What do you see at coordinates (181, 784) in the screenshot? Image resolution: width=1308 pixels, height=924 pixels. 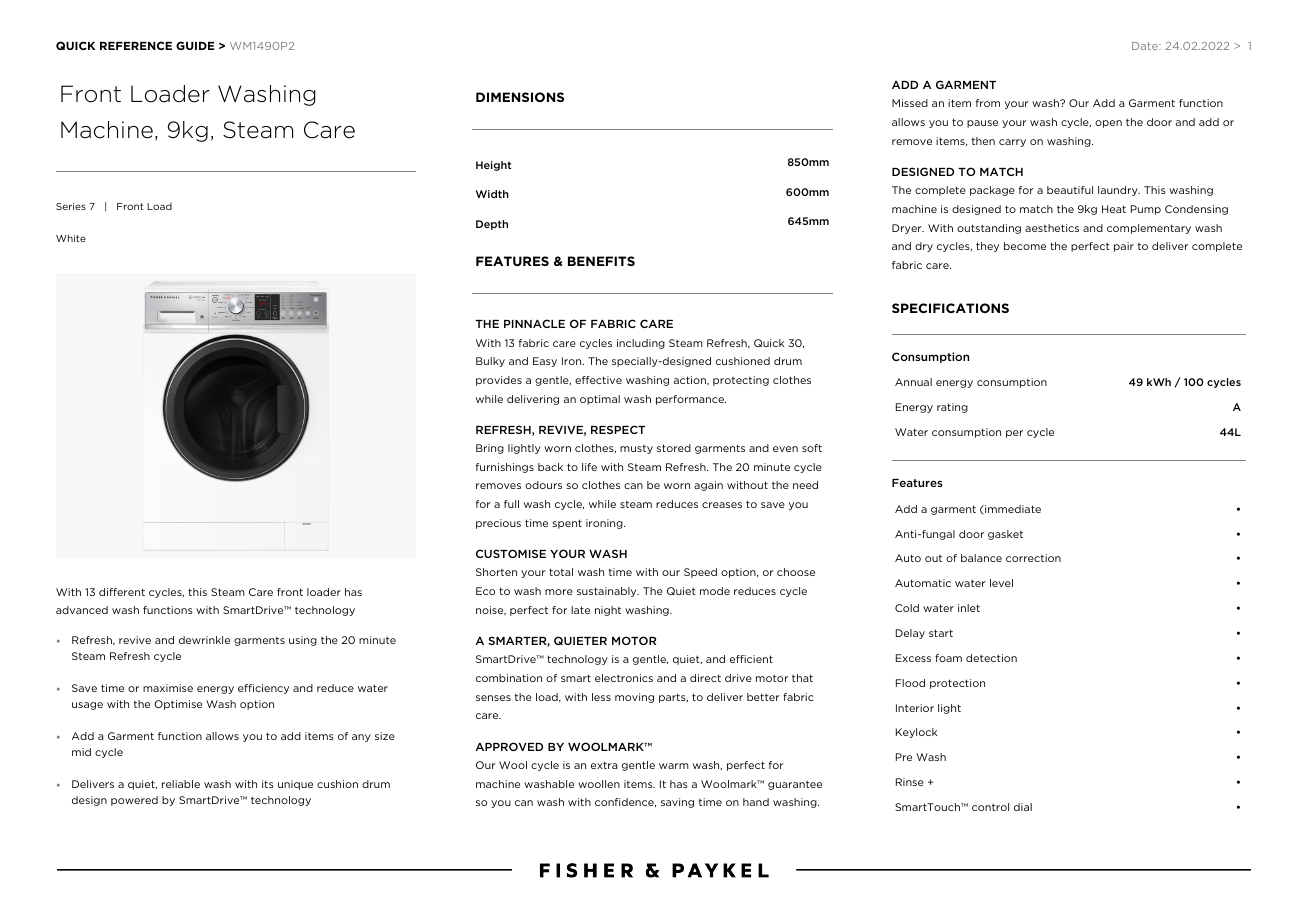 I see `reliable` at bounding box center [181, 784].
